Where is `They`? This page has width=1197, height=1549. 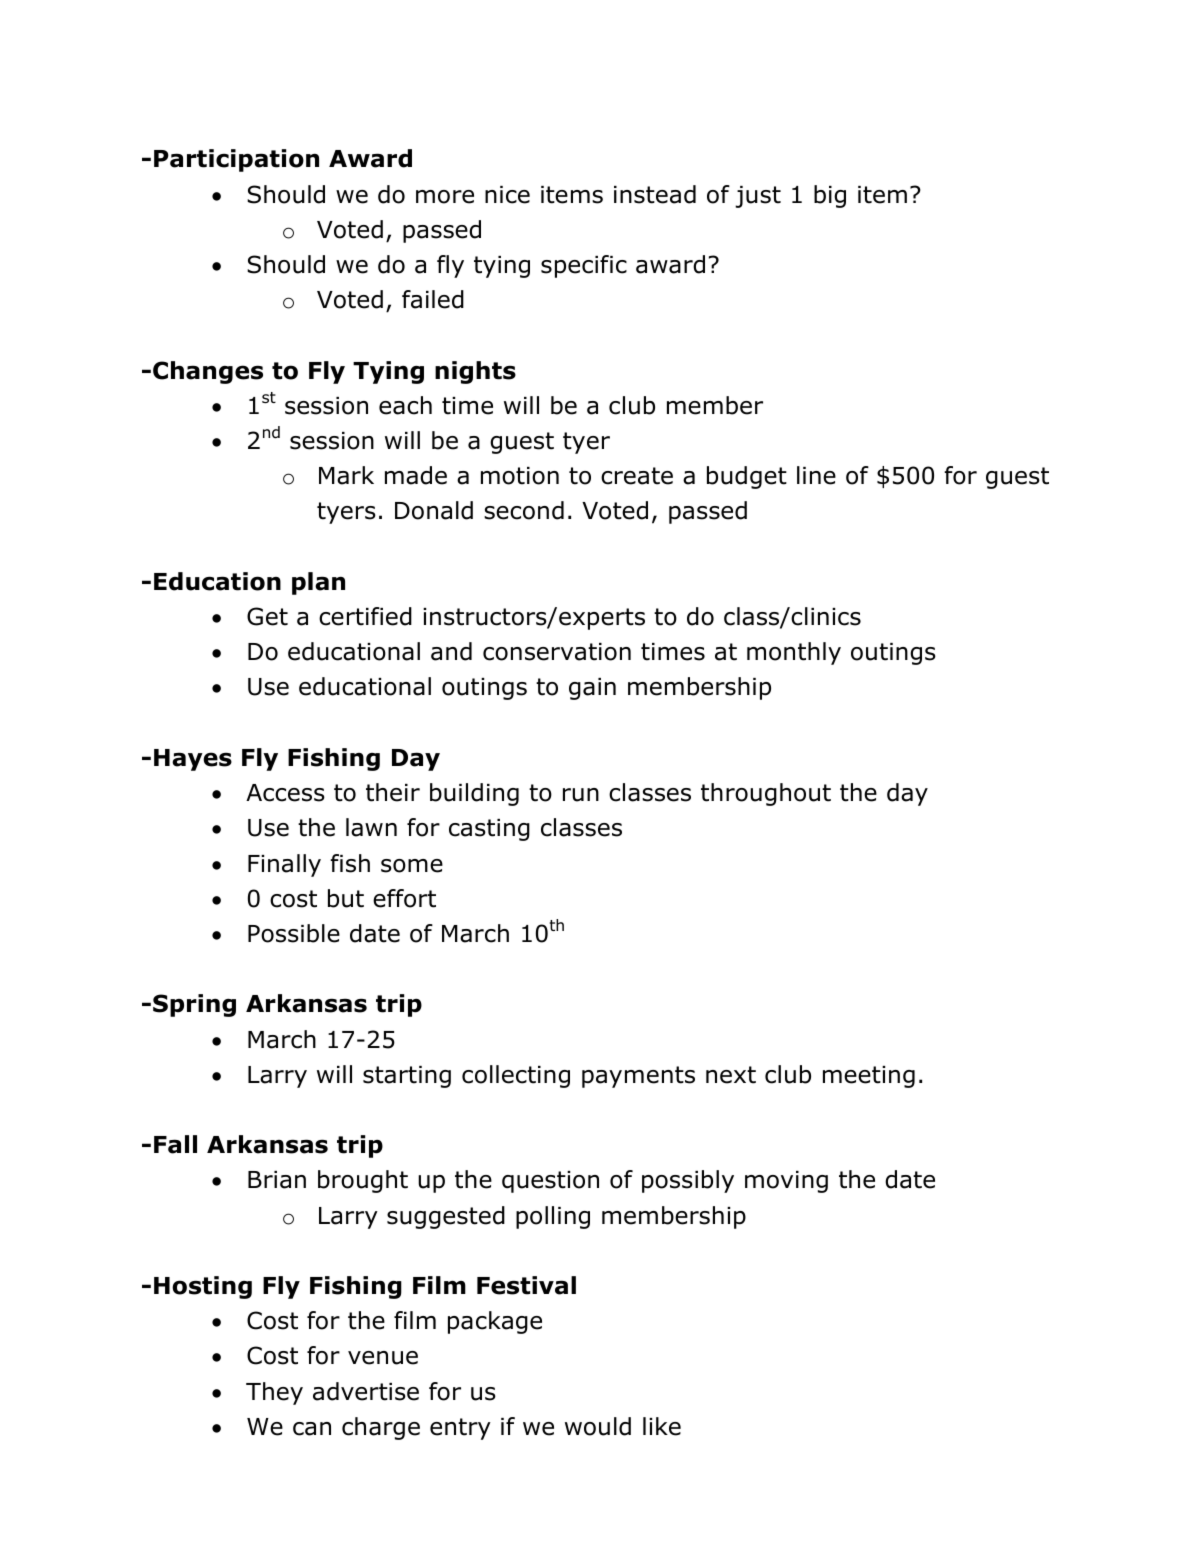
They is located at coordinates (274, 1393).
